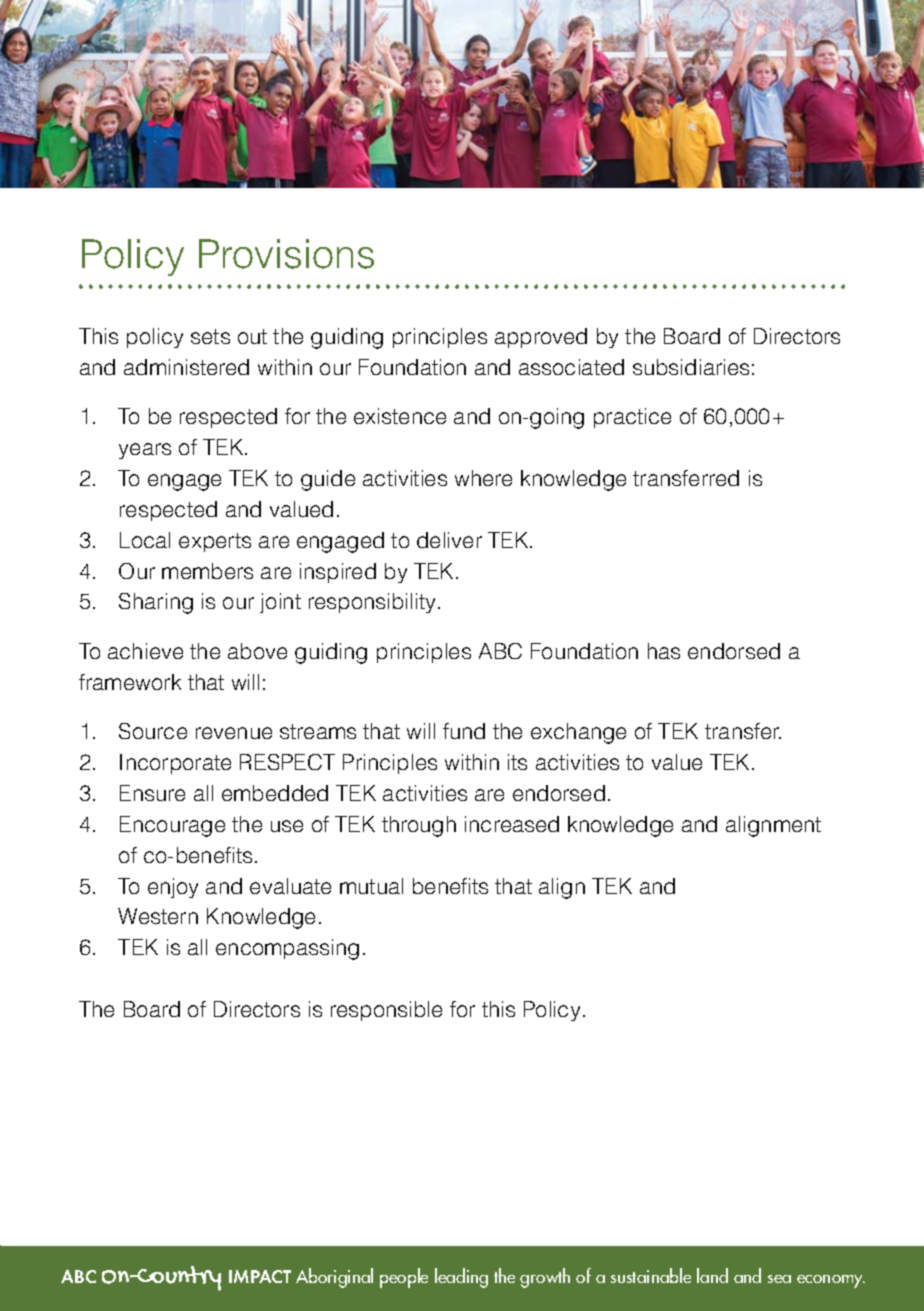 Image resolution: width=924 pixels, height=1311 pixels. What do you see at coordinates (371, 886) in the screenshot?
I see `mutual` at bounding box center [371, 886].
